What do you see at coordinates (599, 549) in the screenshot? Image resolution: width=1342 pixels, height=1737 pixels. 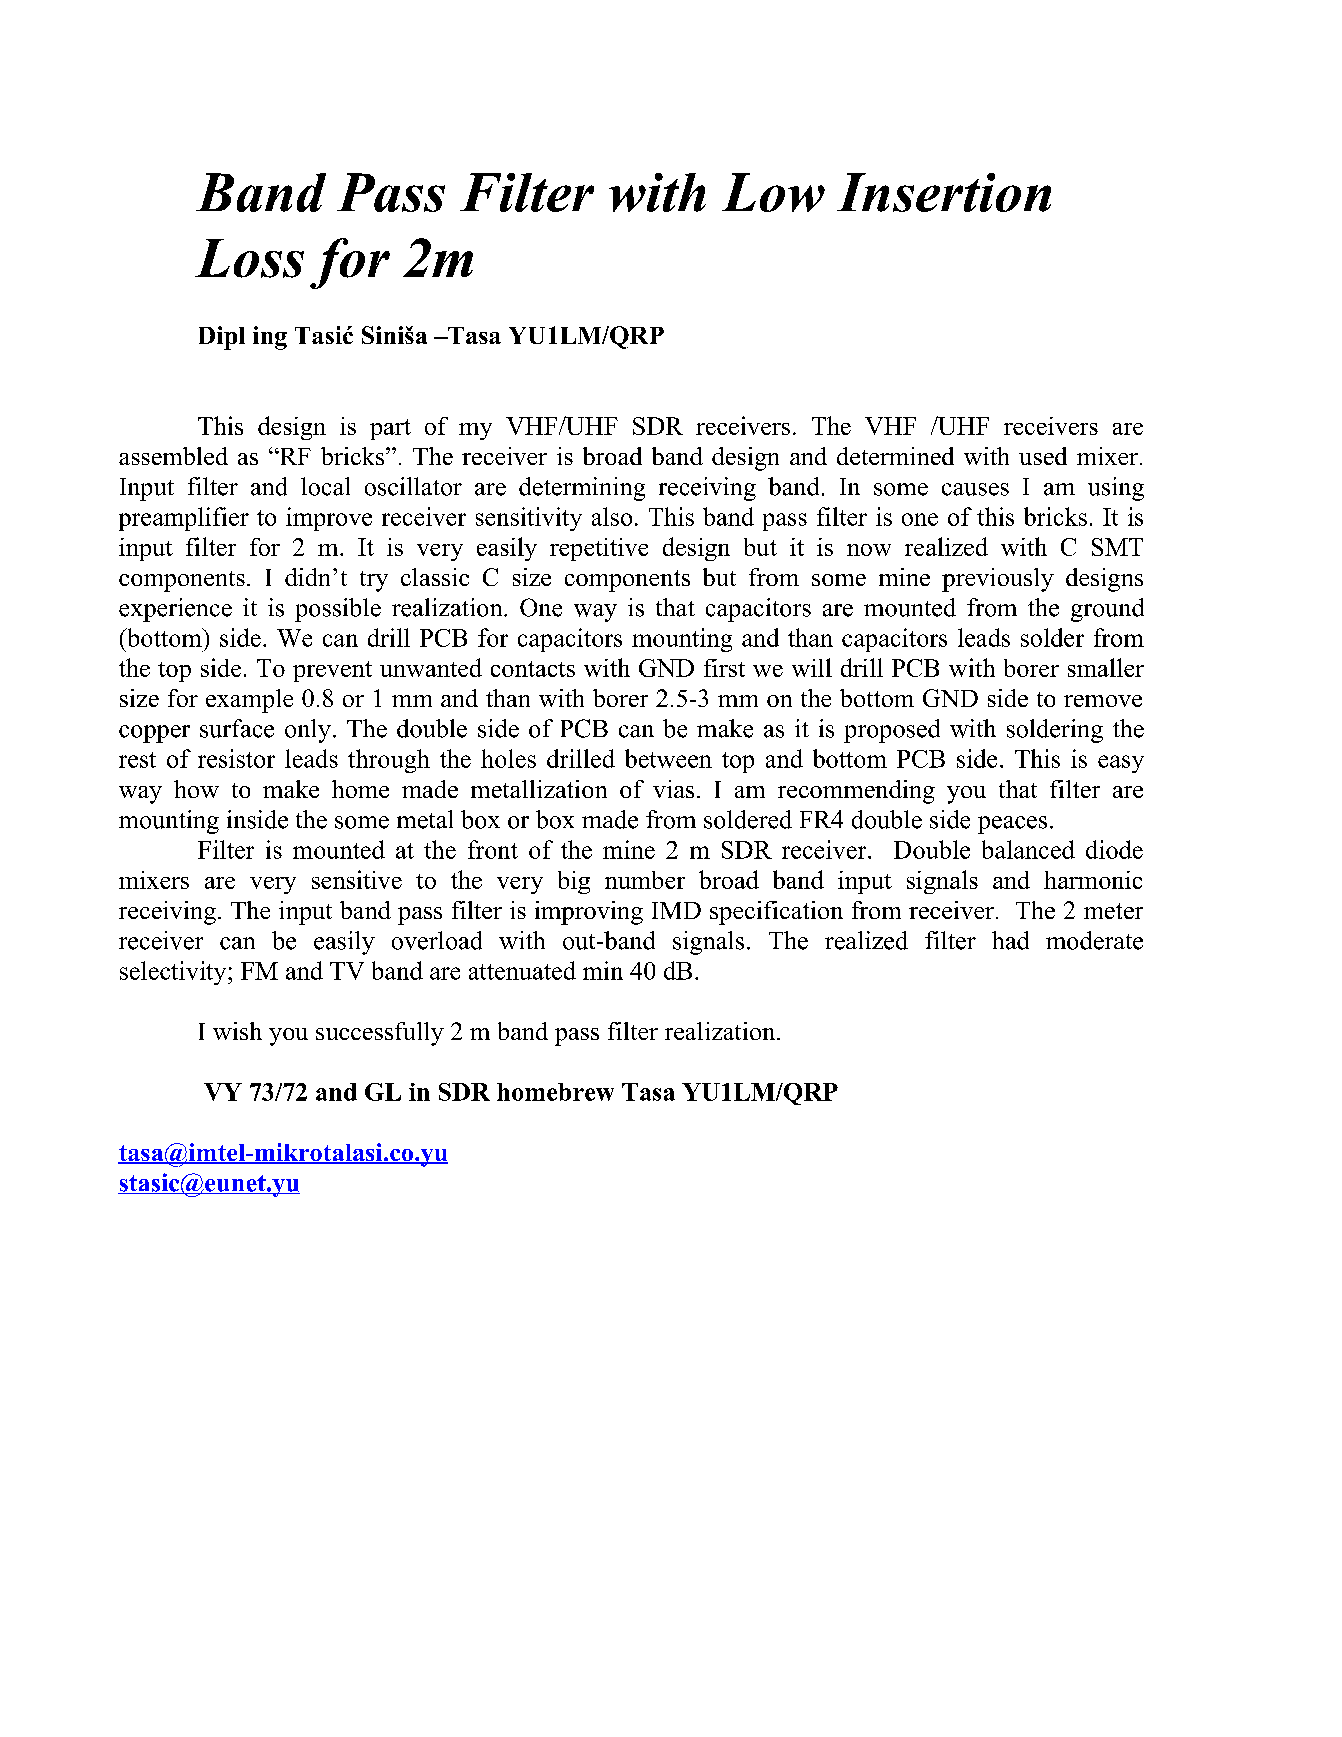 I see `repetitive` at bounding box center [599, 549].
